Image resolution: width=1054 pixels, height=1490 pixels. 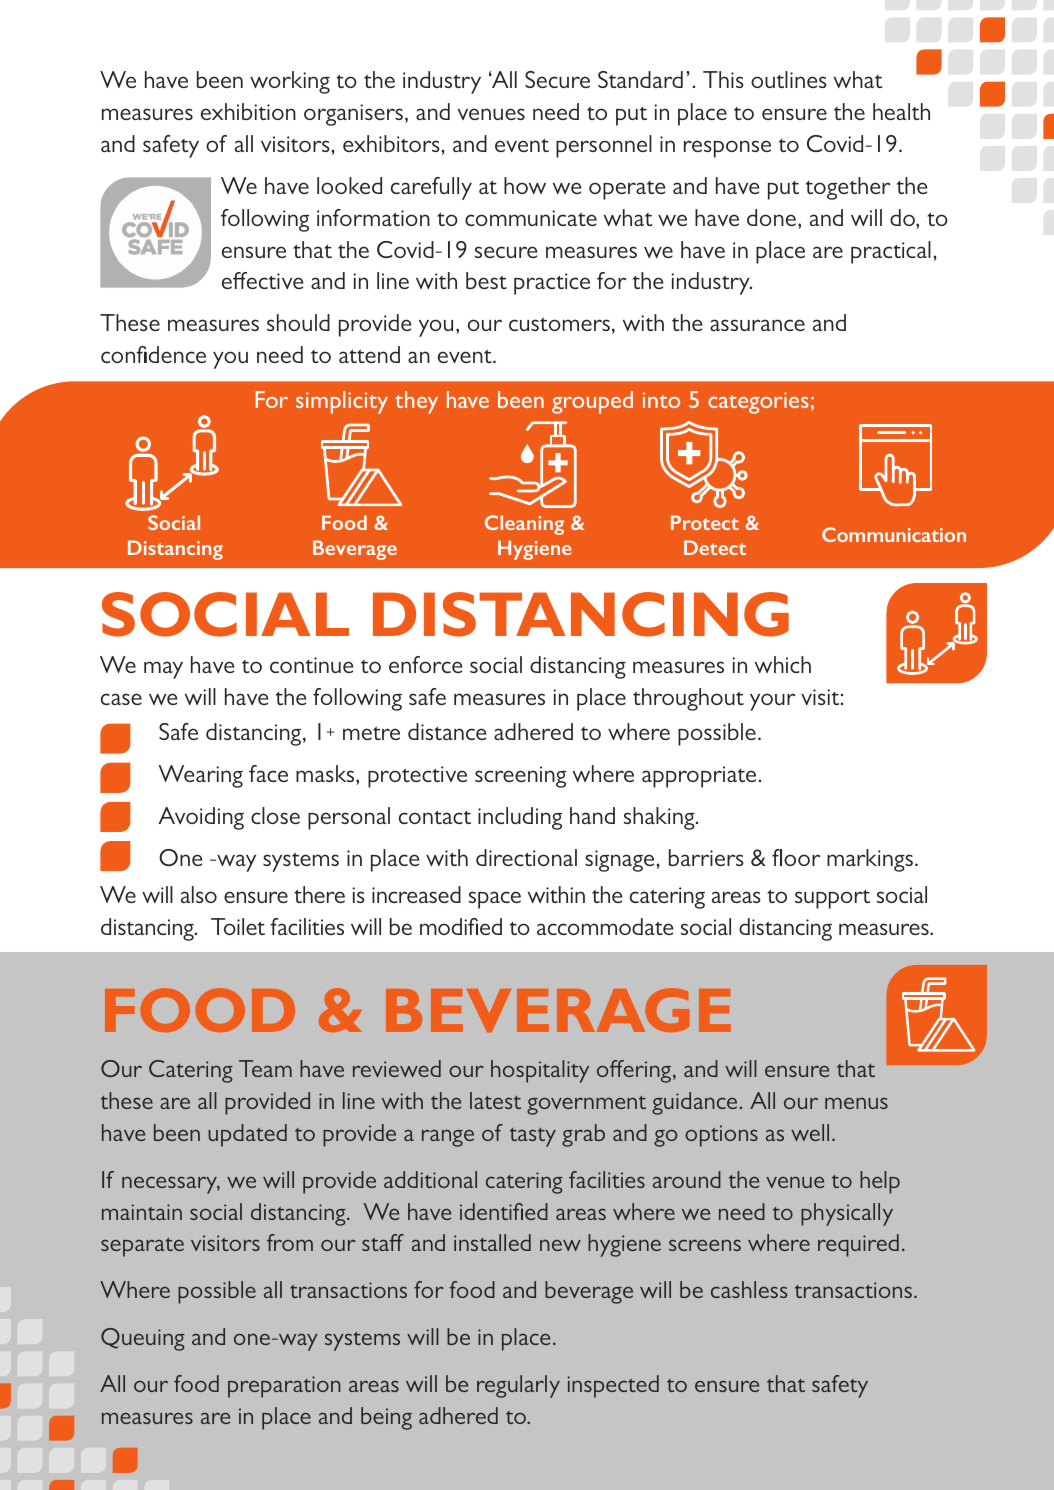 What do you see at coordinates (461, 926) in the page?
I see `modified` at bounding box center [461, 926].
